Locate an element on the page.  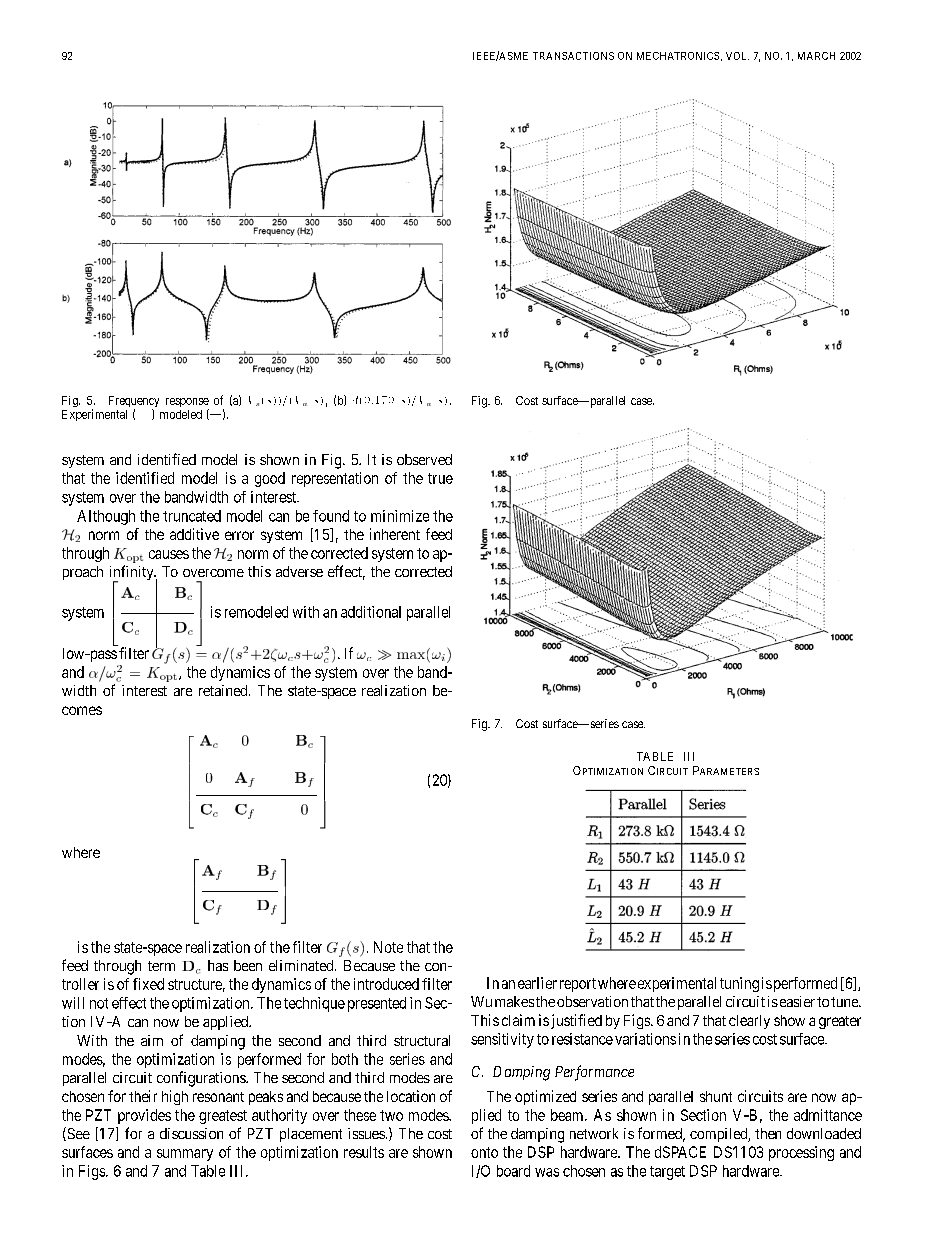
true is located at coordinates (440, 478).
